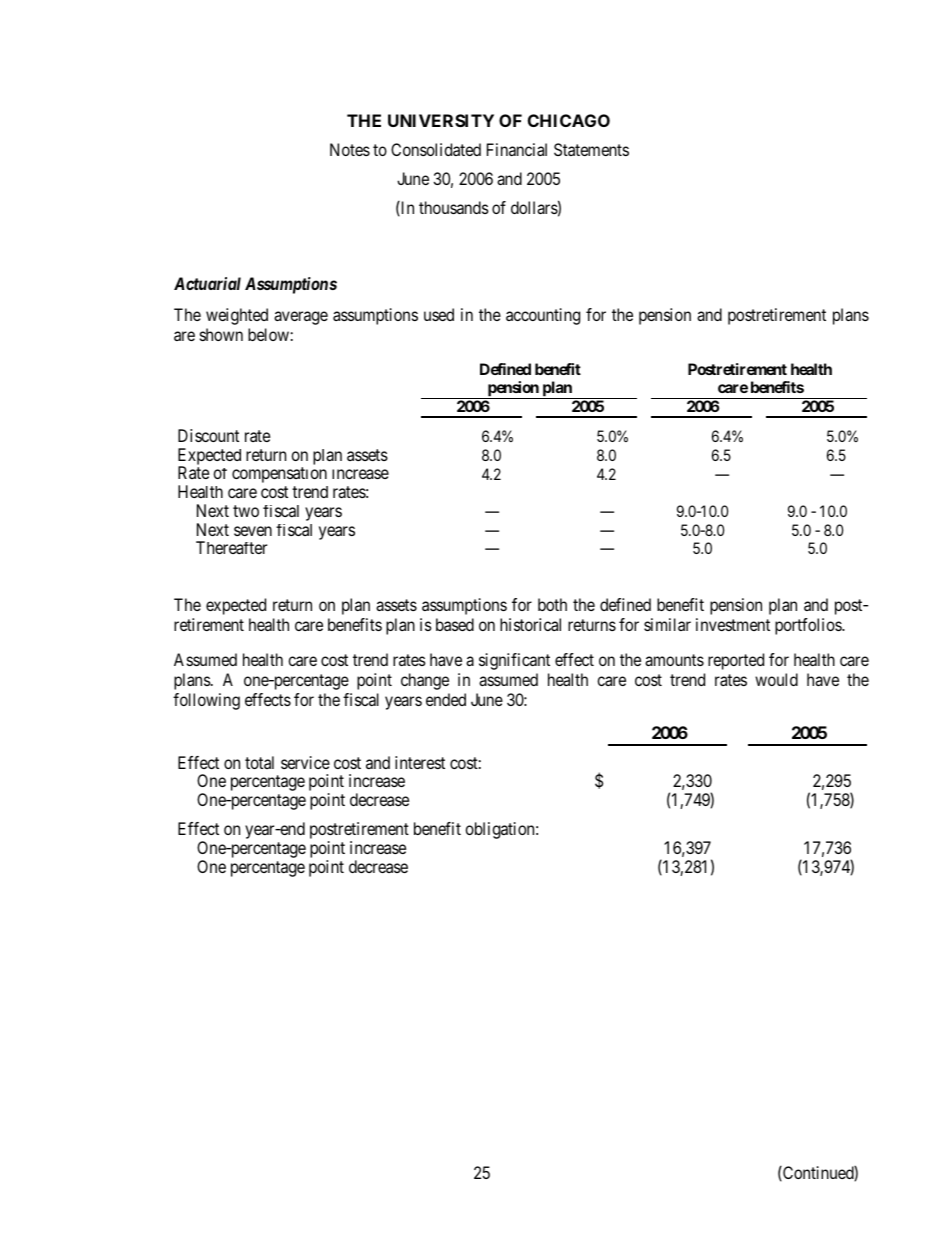 The width and height of the document is (952, 1233). I want to click on seven, so click(253, 531).
